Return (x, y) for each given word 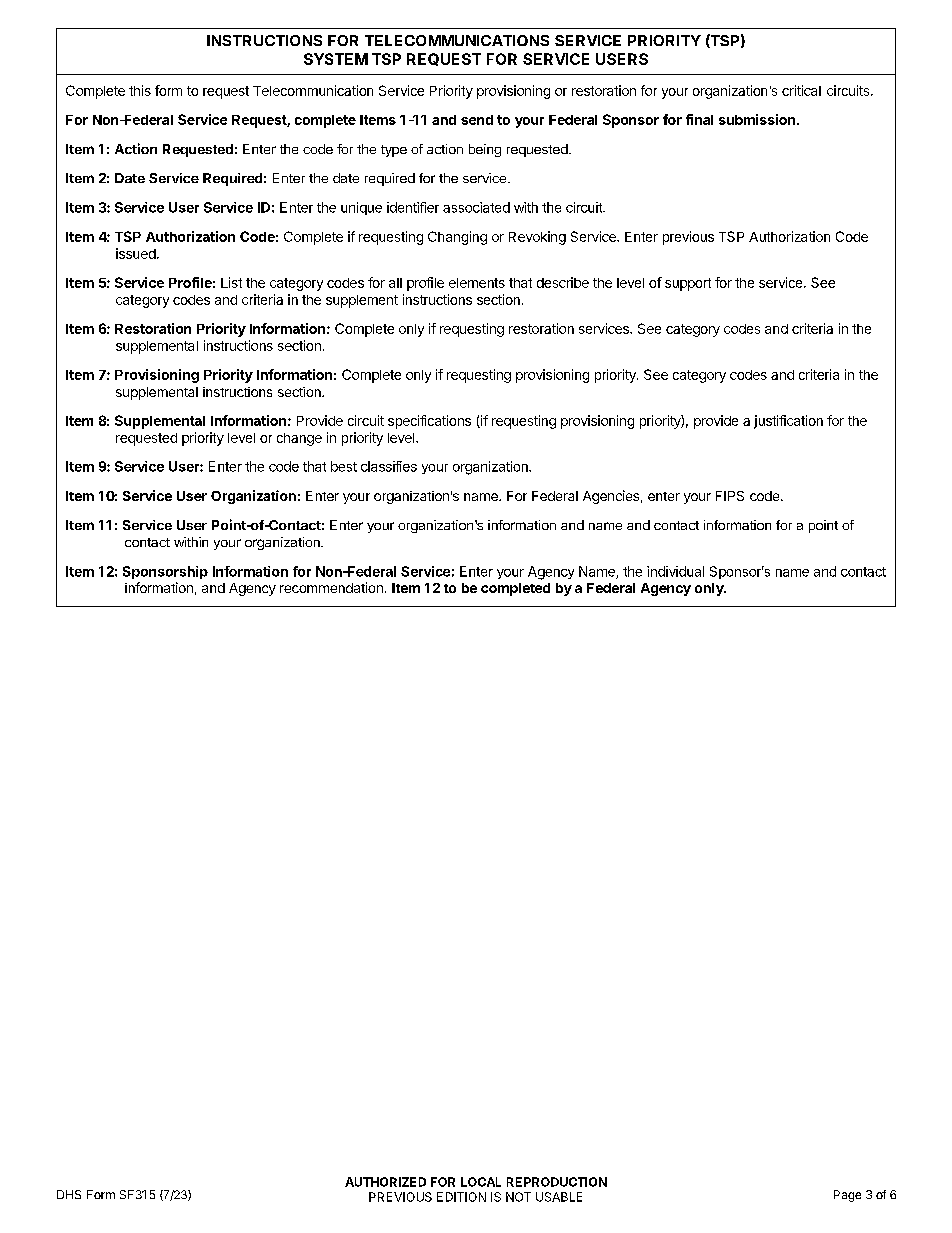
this (140, 90)
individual (675, 571)
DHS (69, 1194)
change (299, 439)
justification (788, 422)
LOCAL (481, 1182)
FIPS (730, 496)
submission (757, 119)
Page (847, 1196)
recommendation (331, 587)
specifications (429, 422)
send (477, 120)
